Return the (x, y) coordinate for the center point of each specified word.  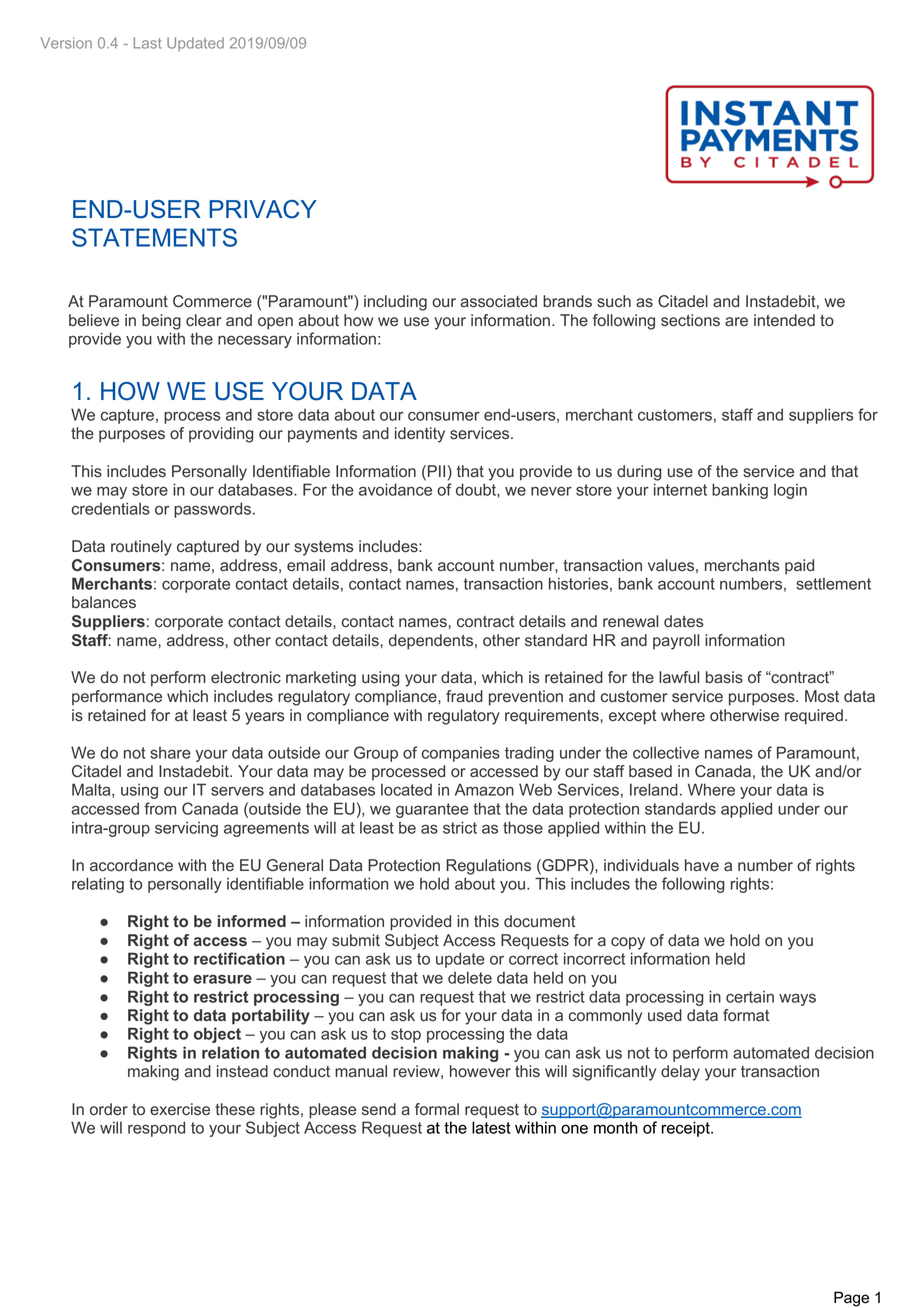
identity (420, 435)
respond (156, 1129)
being (161, 322)
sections (690, 320)
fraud (464, 696)
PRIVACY (263, 209)
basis (724, 677)
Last (147, 43)
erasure (222, 979)
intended (784, 320)
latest (491, 1127)
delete (470, 977)
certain (750, 997)
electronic (246, 677)
